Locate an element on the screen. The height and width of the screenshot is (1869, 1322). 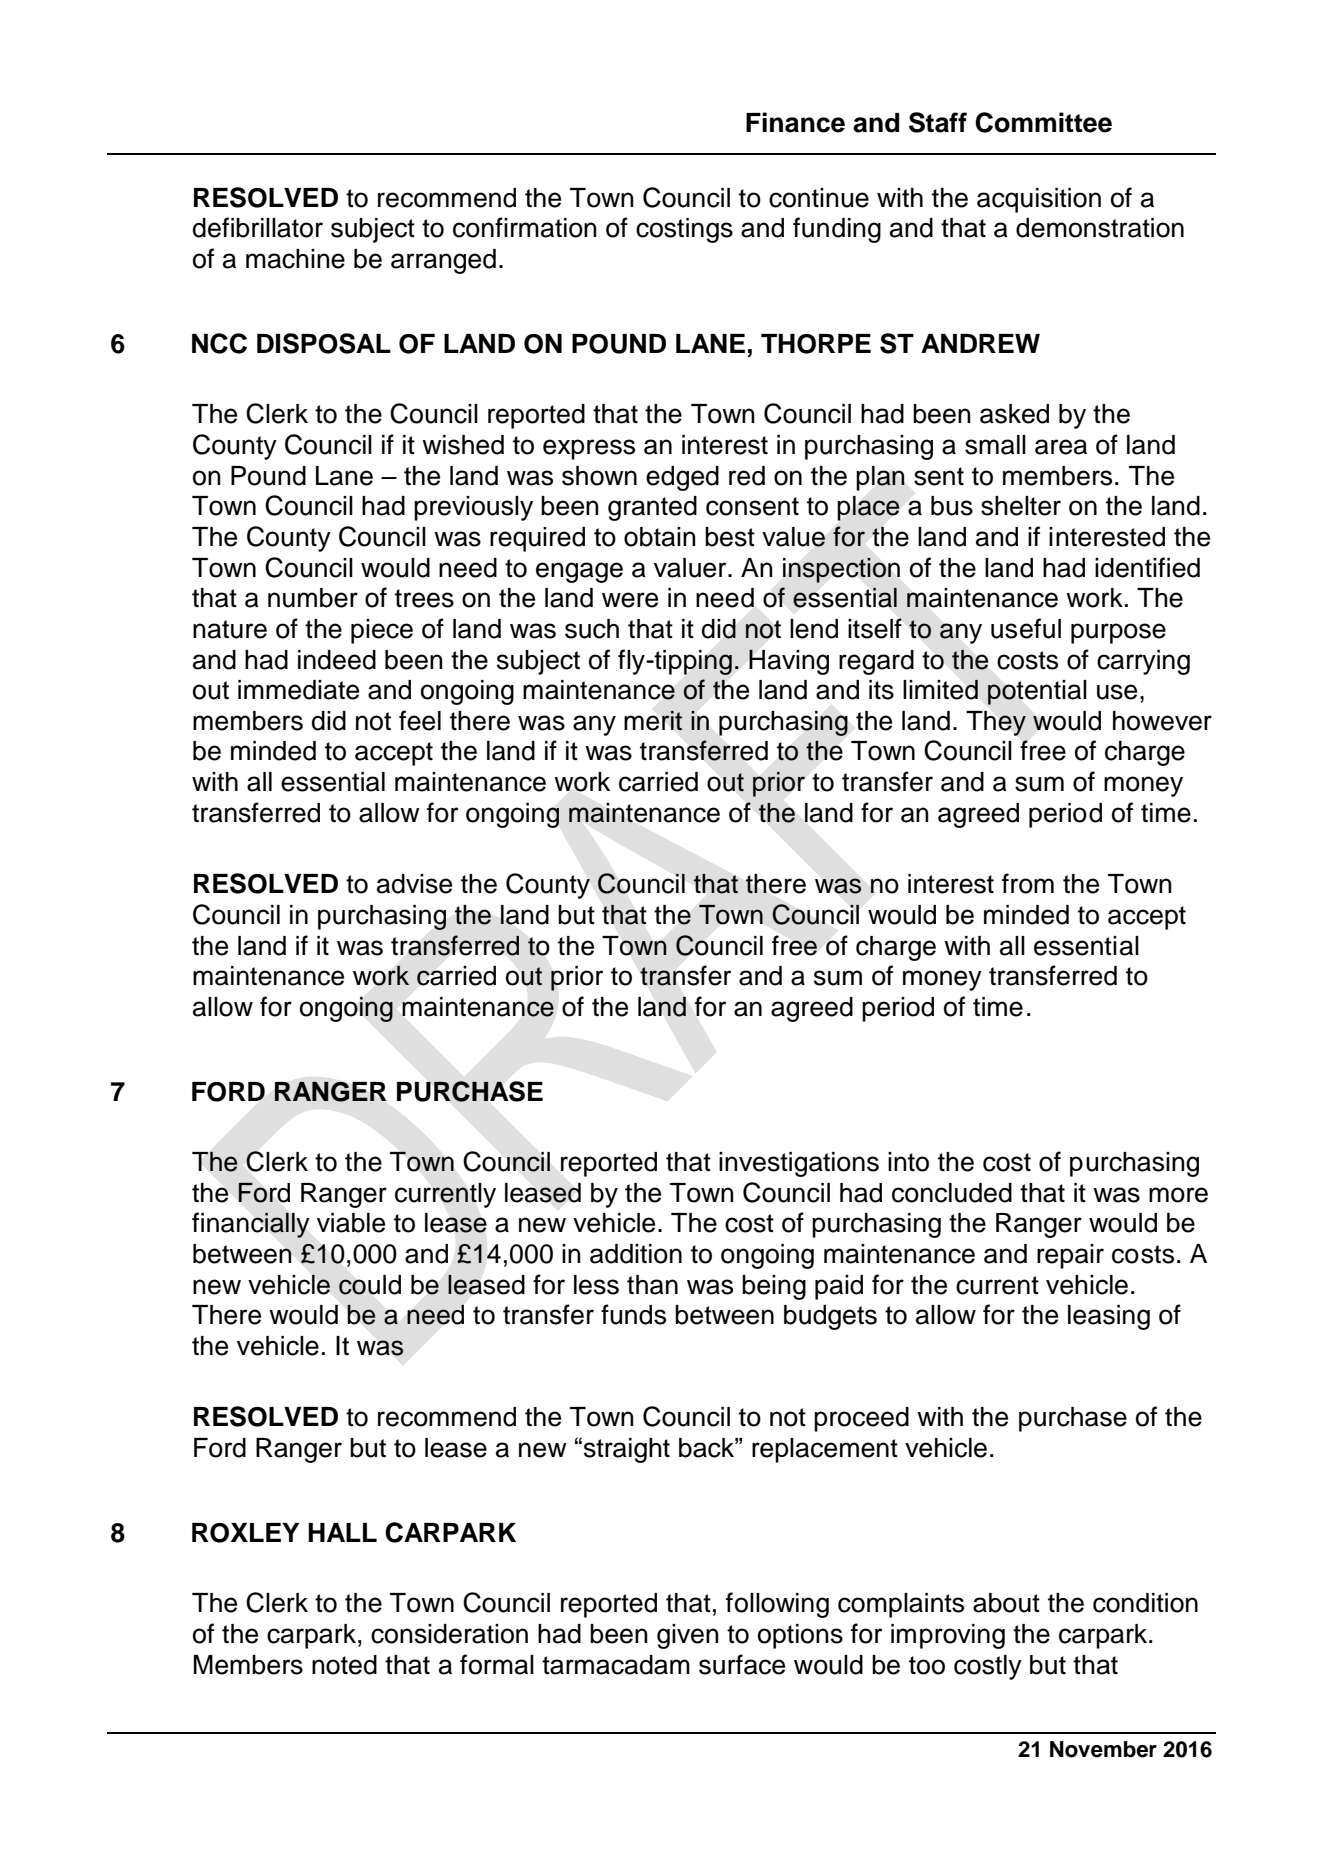
acquisition is located at coordinates (1039, 200).
